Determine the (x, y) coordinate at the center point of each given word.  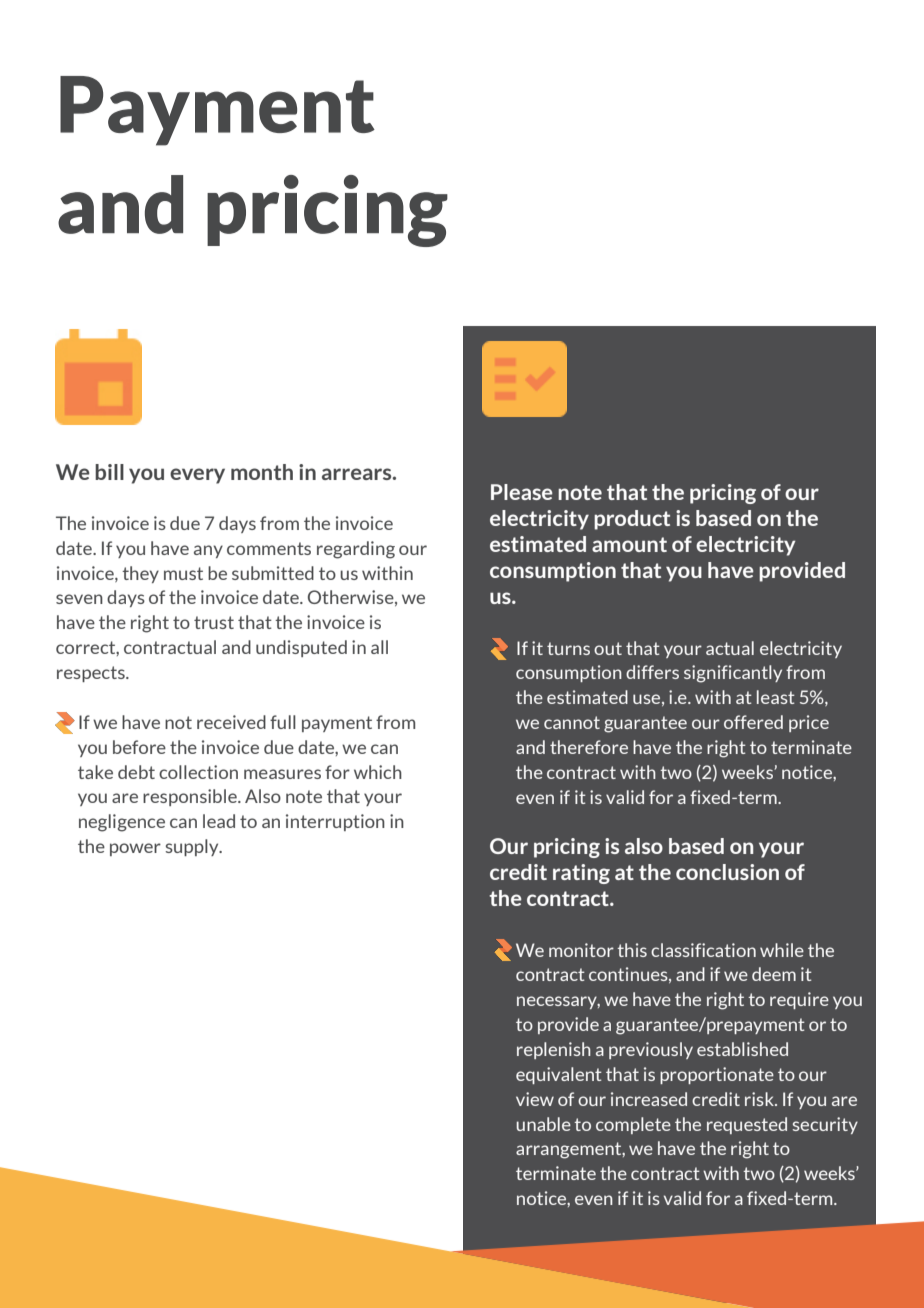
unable (543, 1124)
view (535, 1099)
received (231, 722)
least (776, 697)
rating (581, 874)
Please (522, 492)
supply (193, 847)
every (197, 476)
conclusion (727, 872)
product (632, 520)
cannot (572, 722)
